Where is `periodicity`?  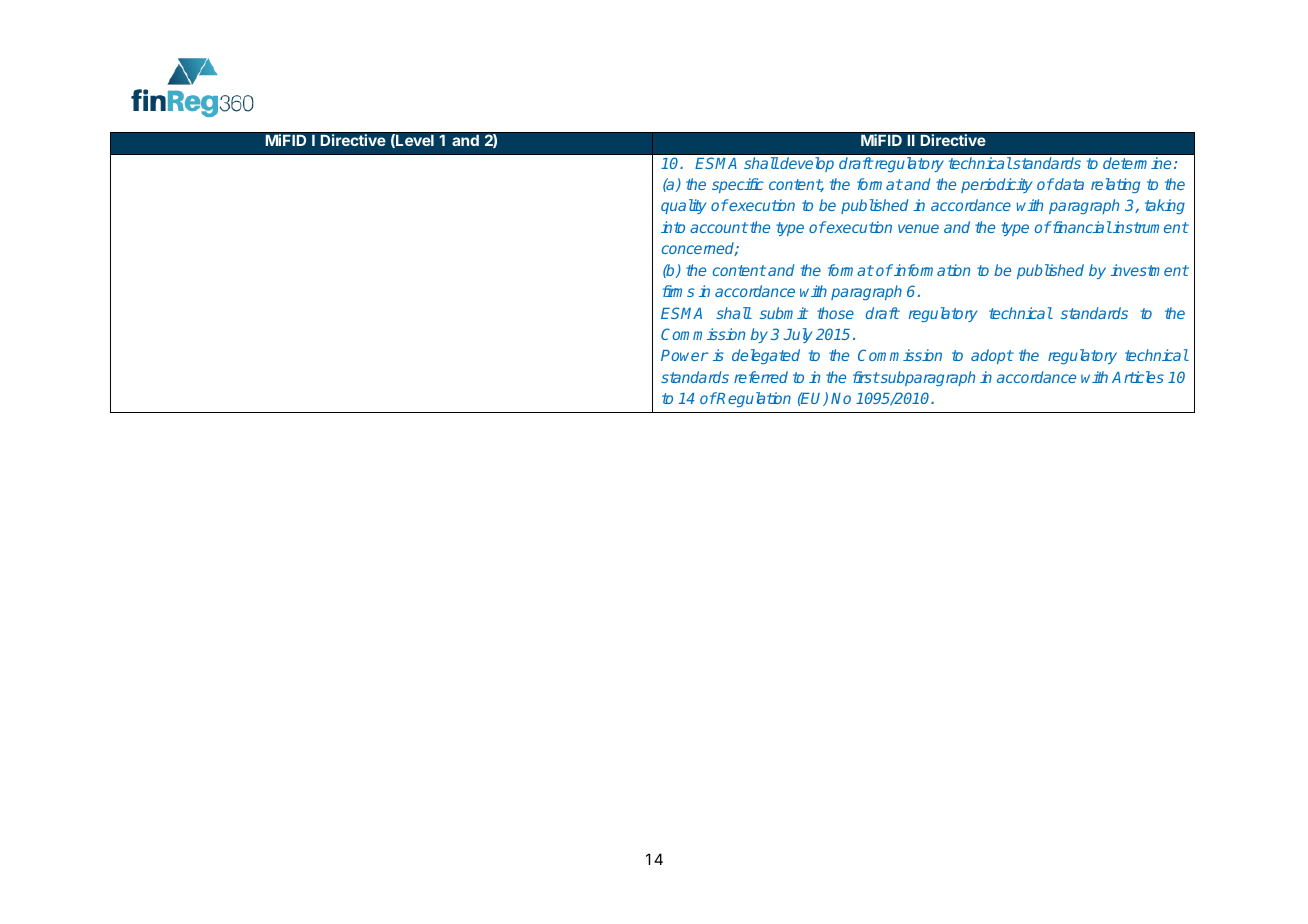
periodicity is located at coordinates (996, 185).
